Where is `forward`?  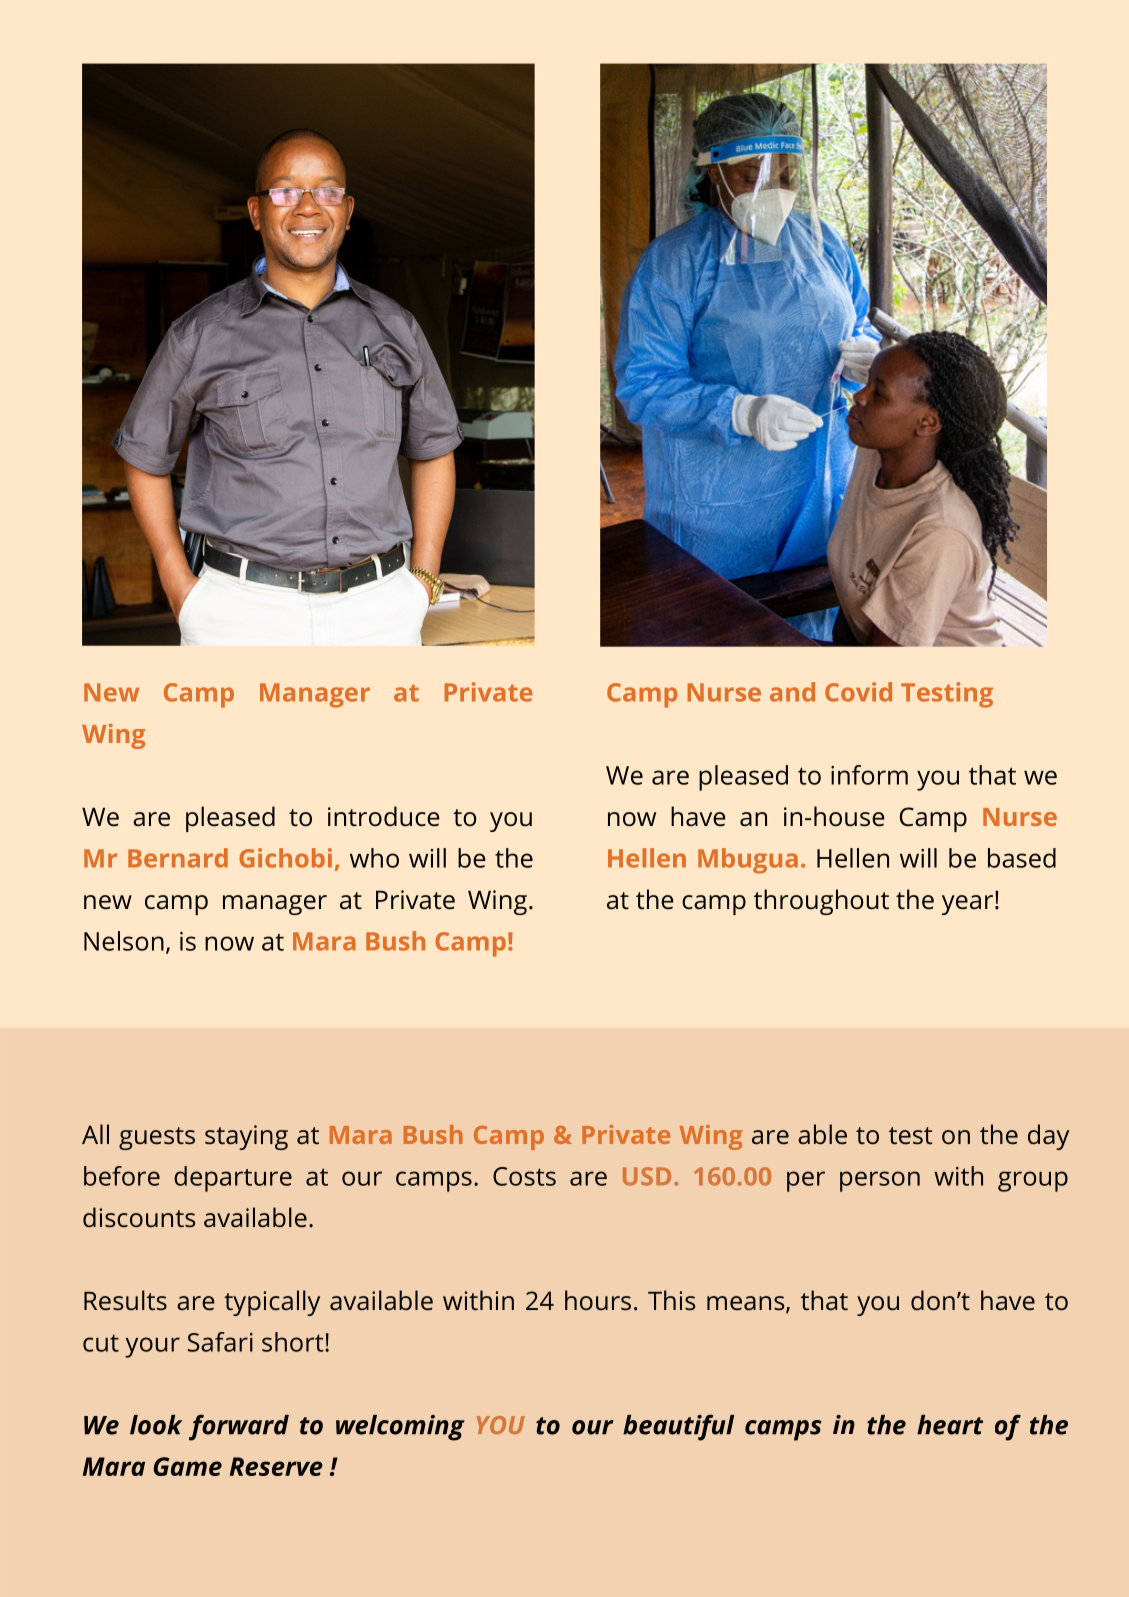 forward is located at coordinates (239, 1428).
